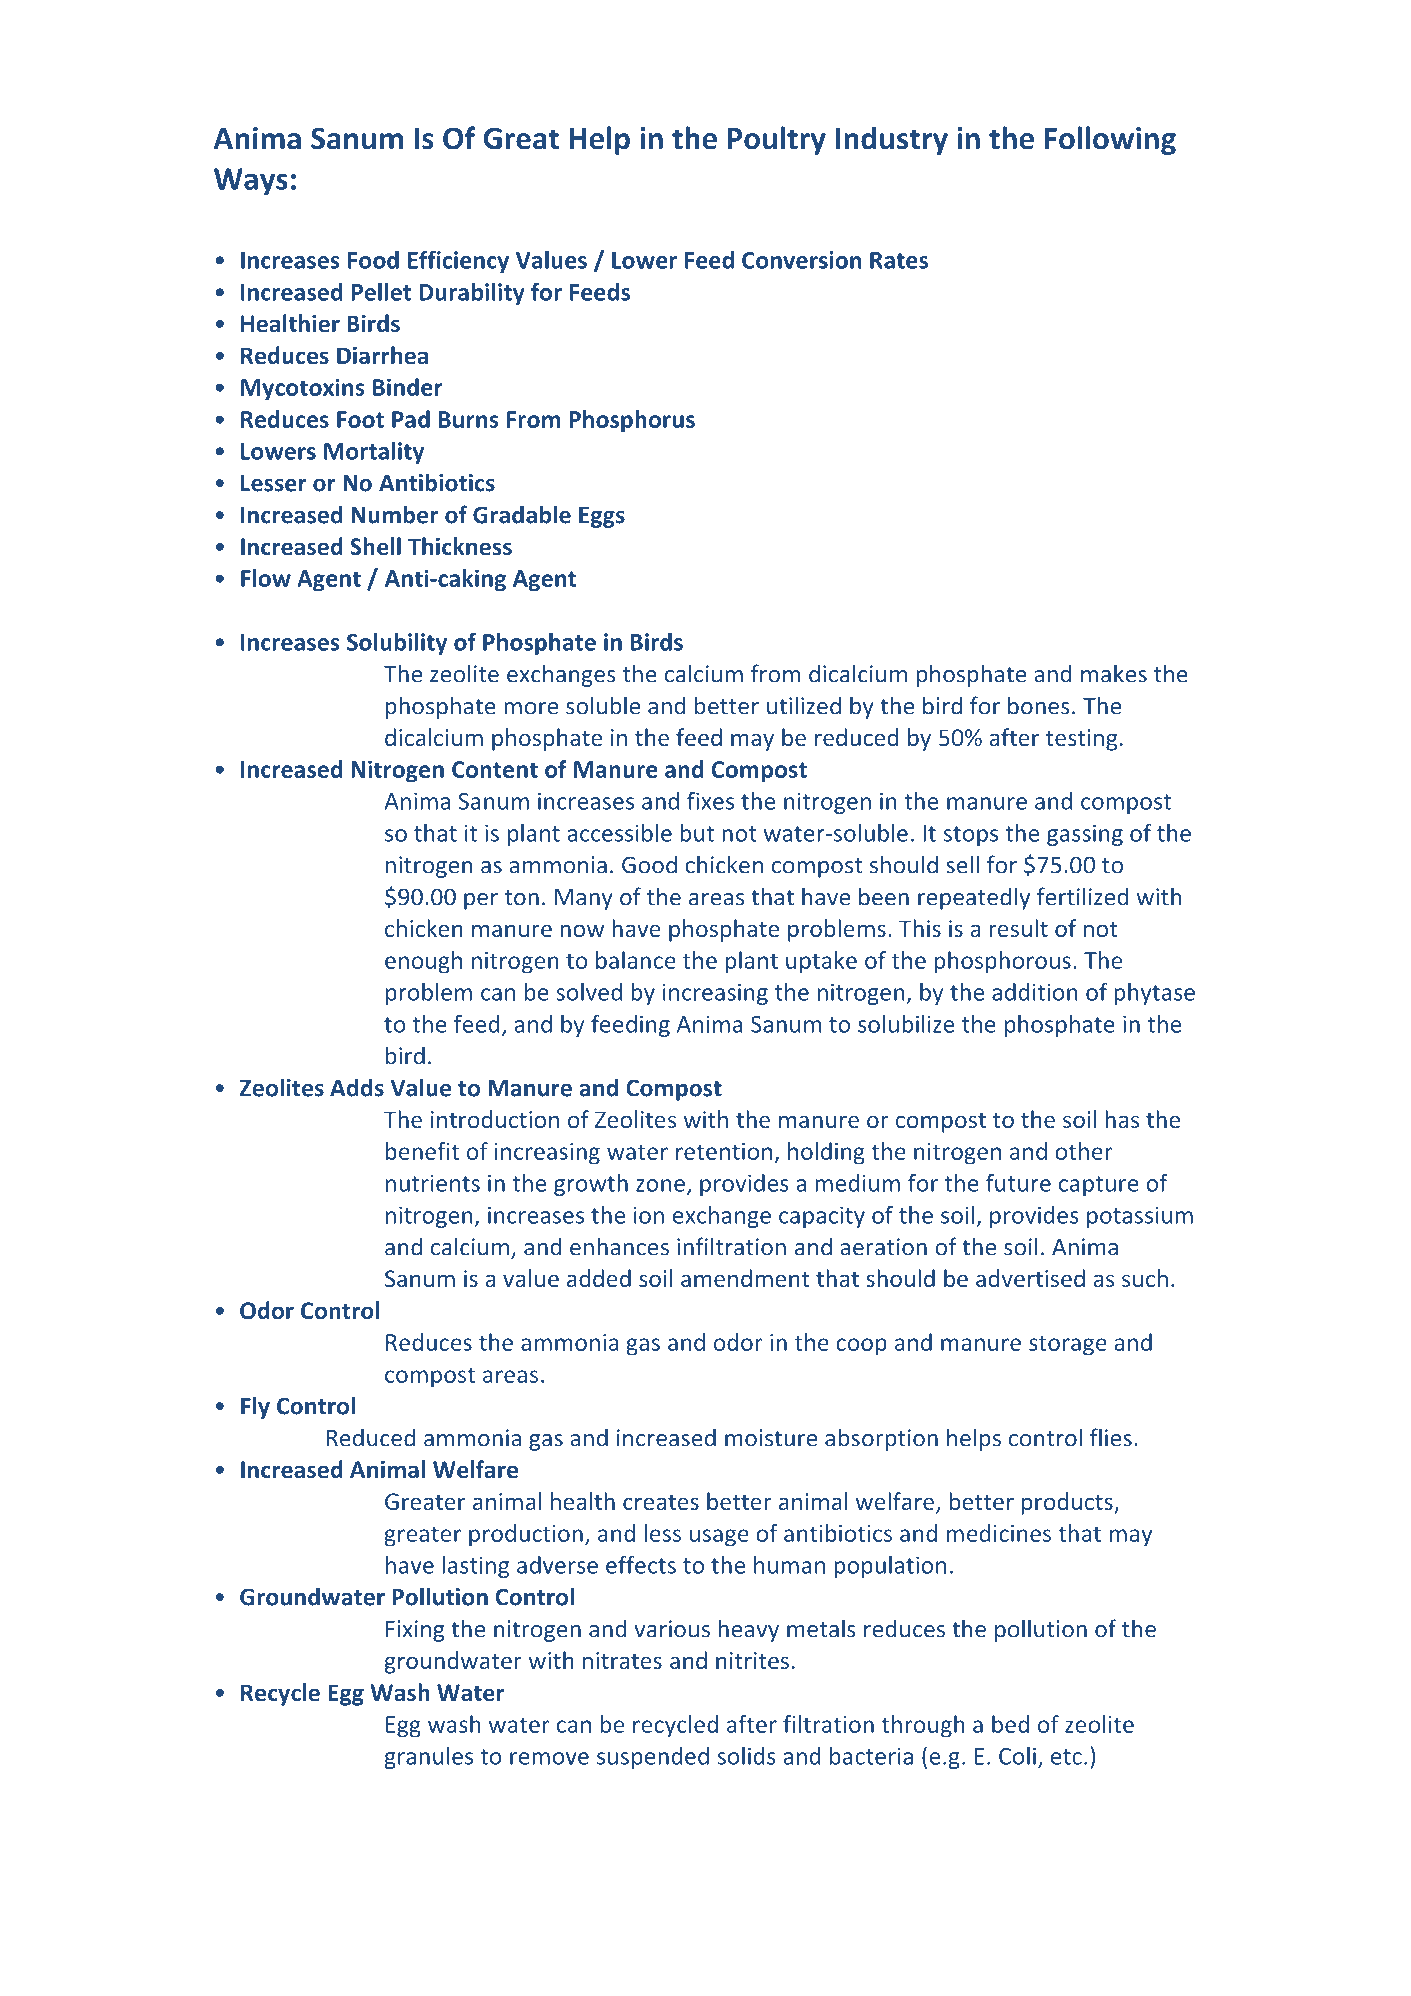  I want to click on zone, so click(660, 1185).
